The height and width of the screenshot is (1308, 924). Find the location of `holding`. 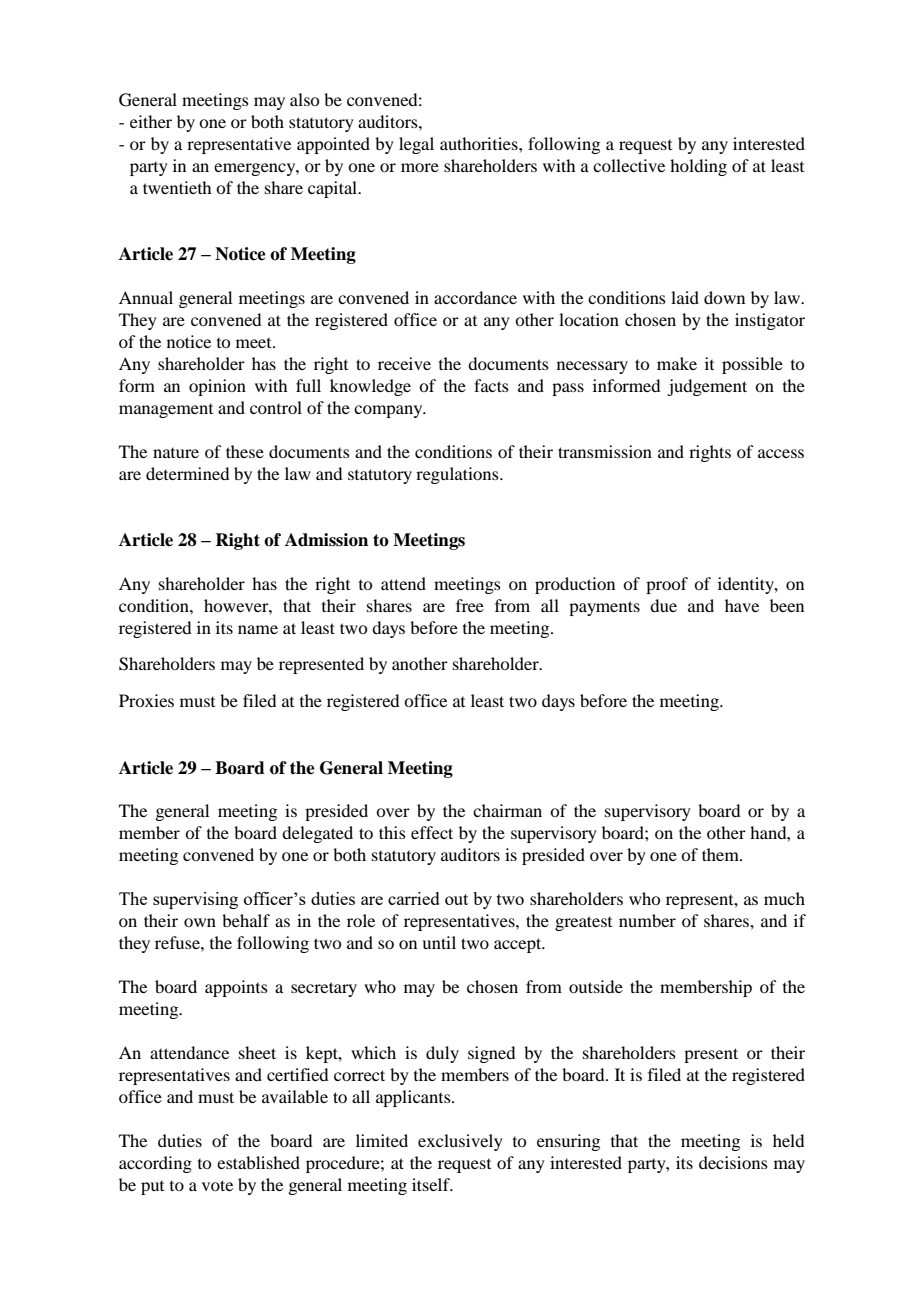

holding is located at coordinates (698, 167).
